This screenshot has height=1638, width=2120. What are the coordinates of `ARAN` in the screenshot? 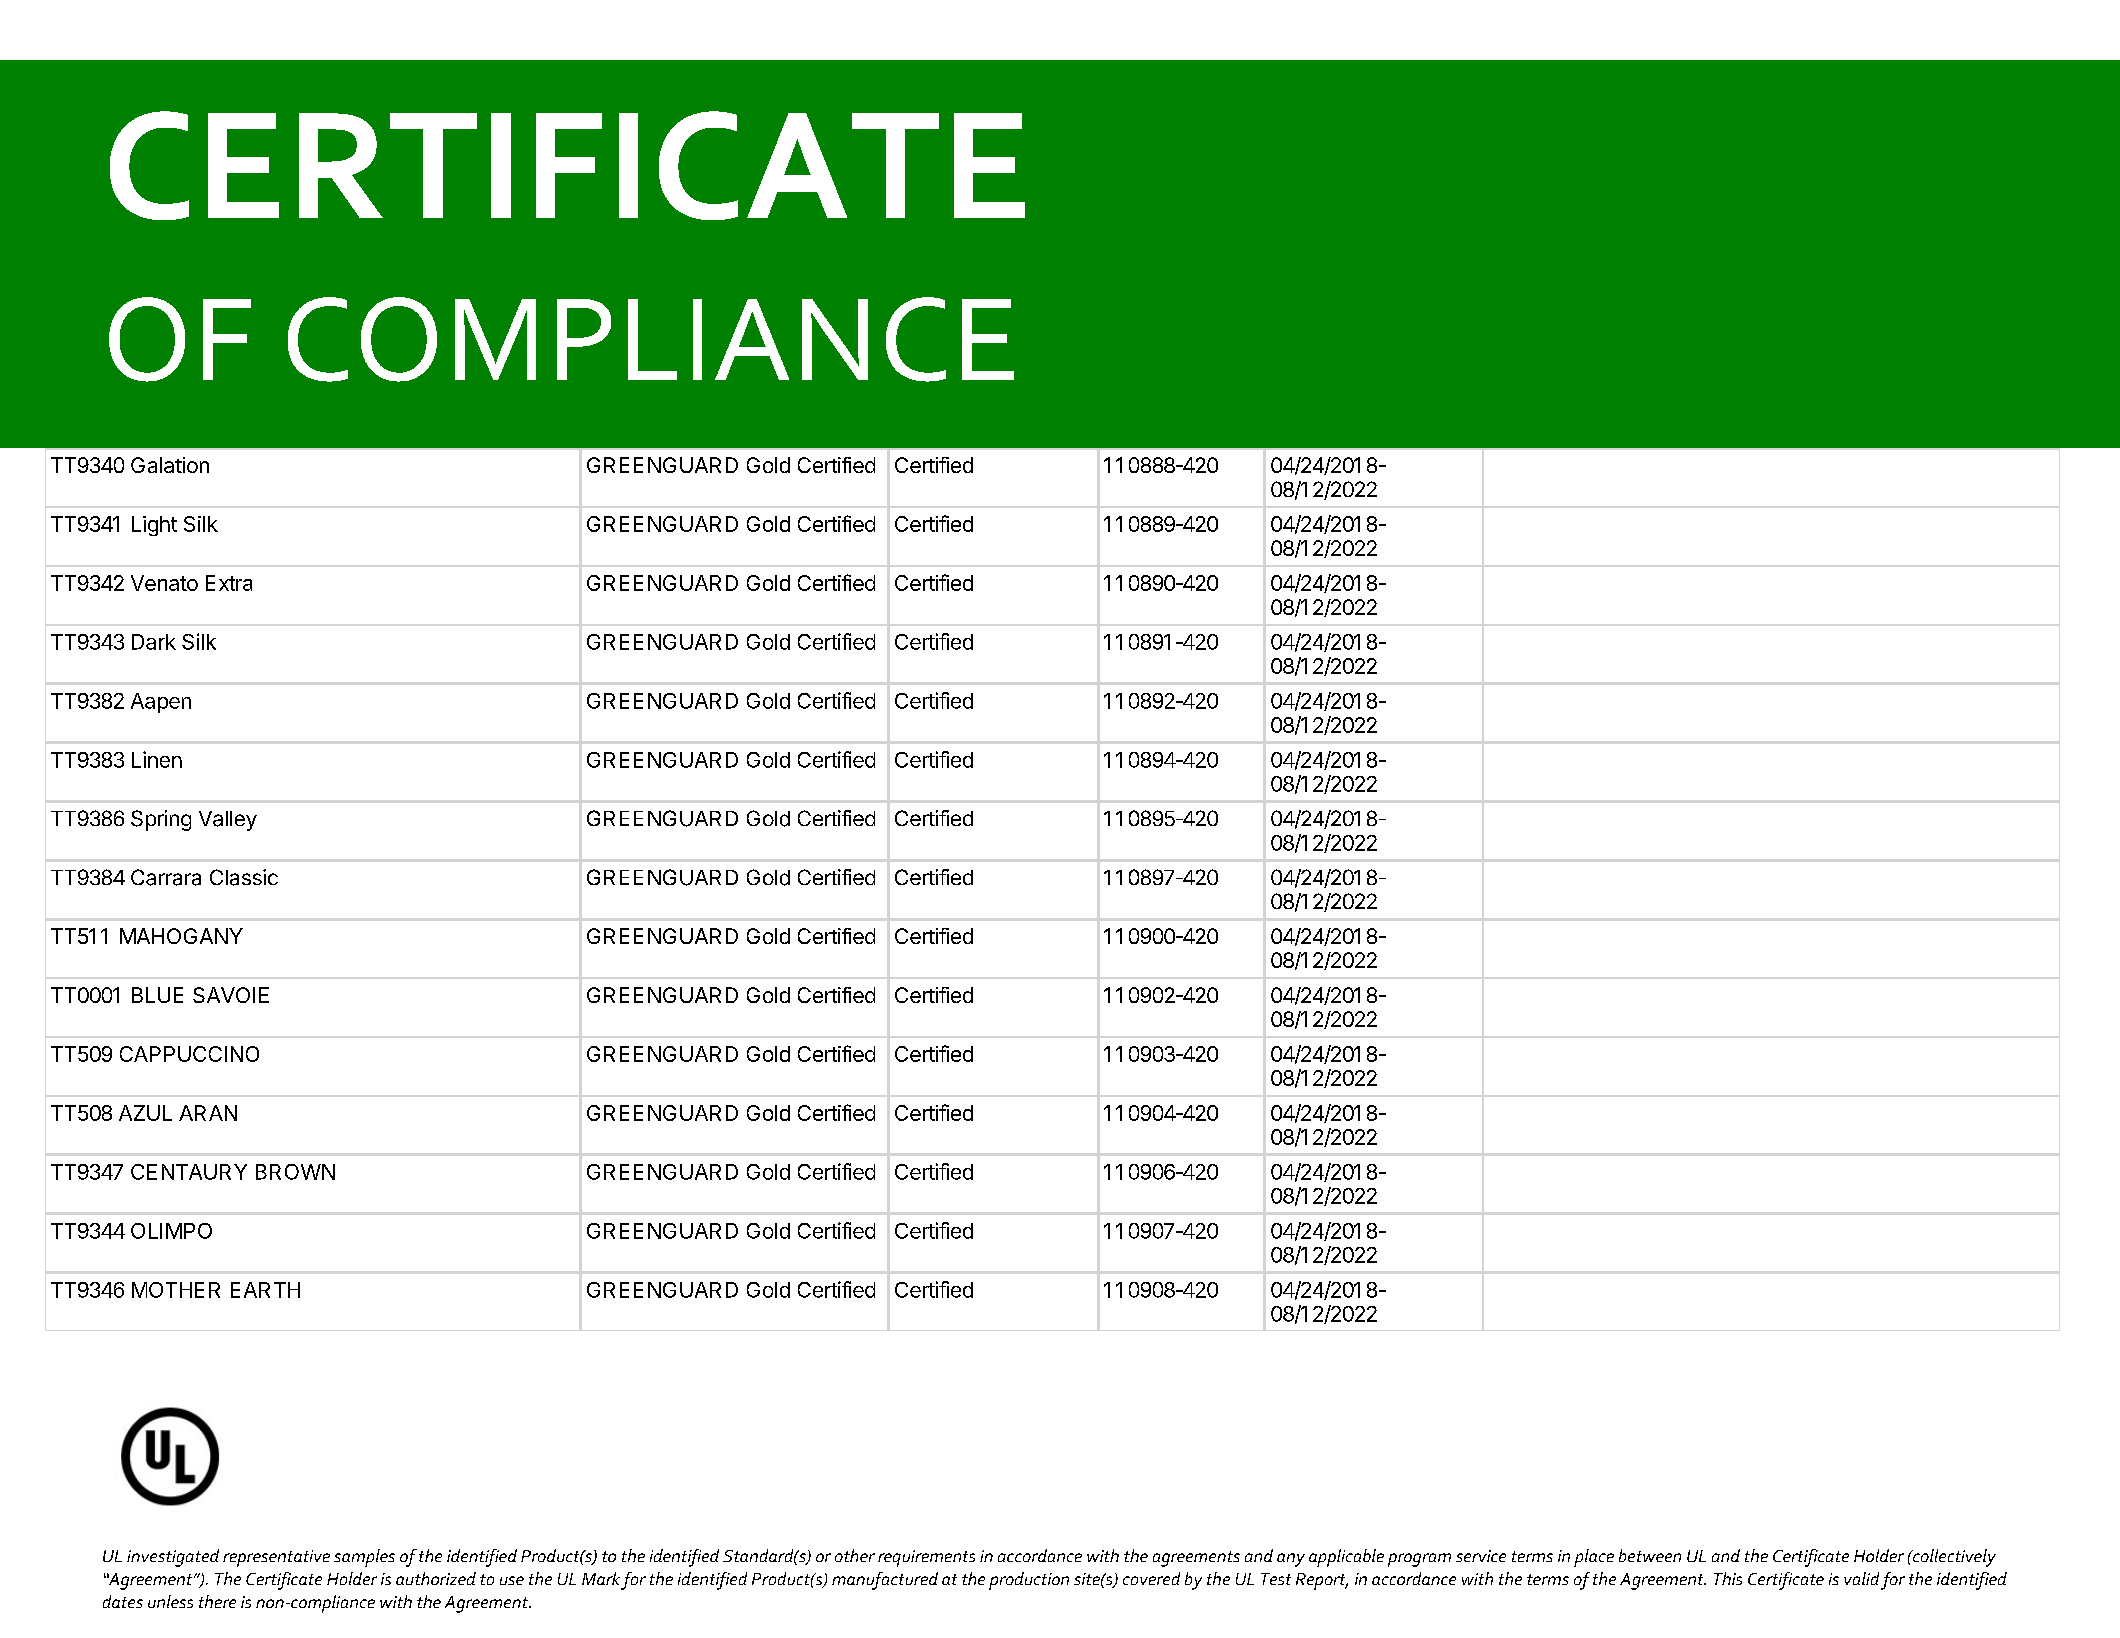 It's located at (208, 1113).
